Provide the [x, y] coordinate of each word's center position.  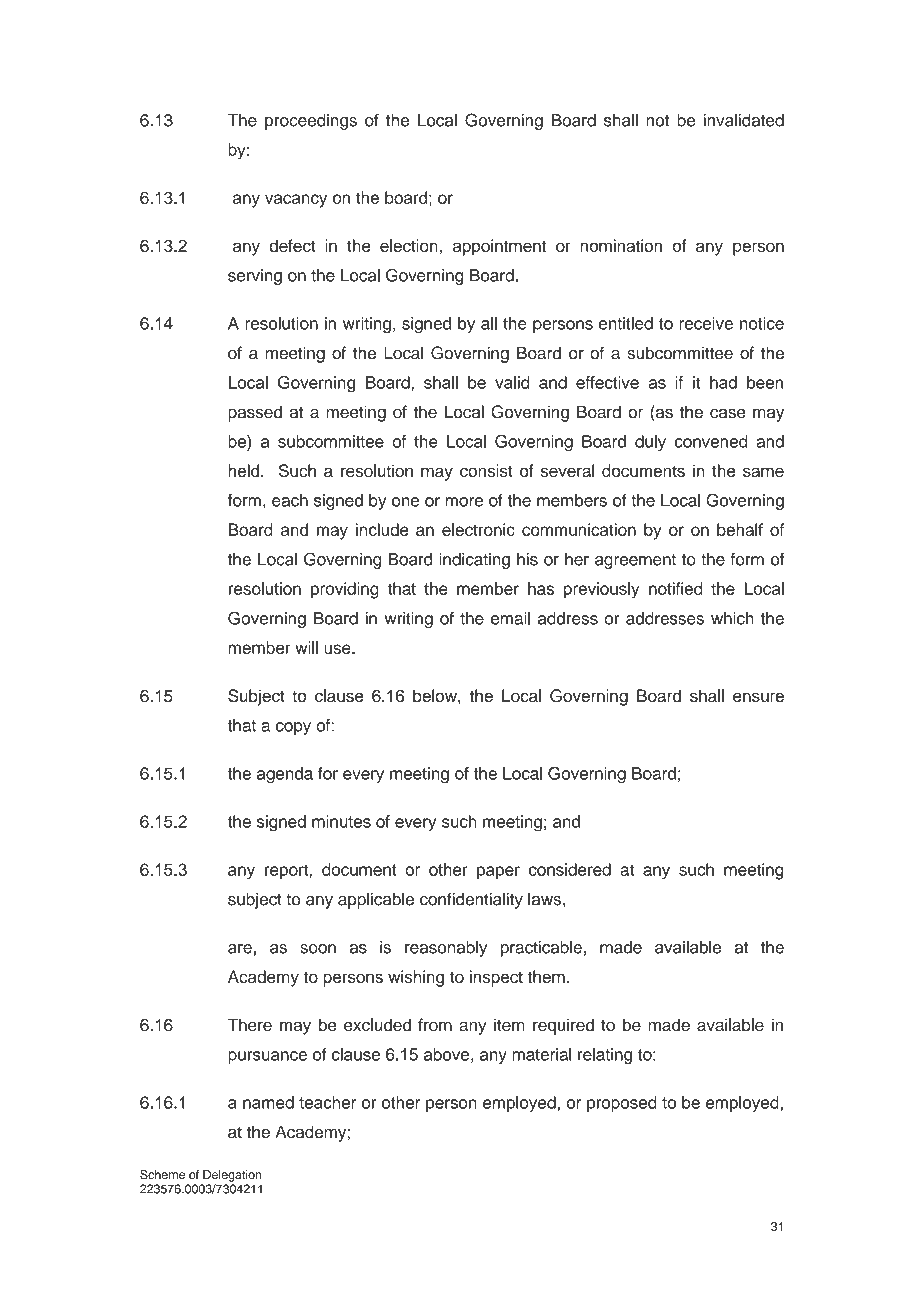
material [542, 1054]
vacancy [296, 201]
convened [711, 441]
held [243, 470]
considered [570, 869]
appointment [499, 247]
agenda [285, 775]
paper [498, 872]
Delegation [232, 1176]
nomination [621, 245]
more [464, 502]
